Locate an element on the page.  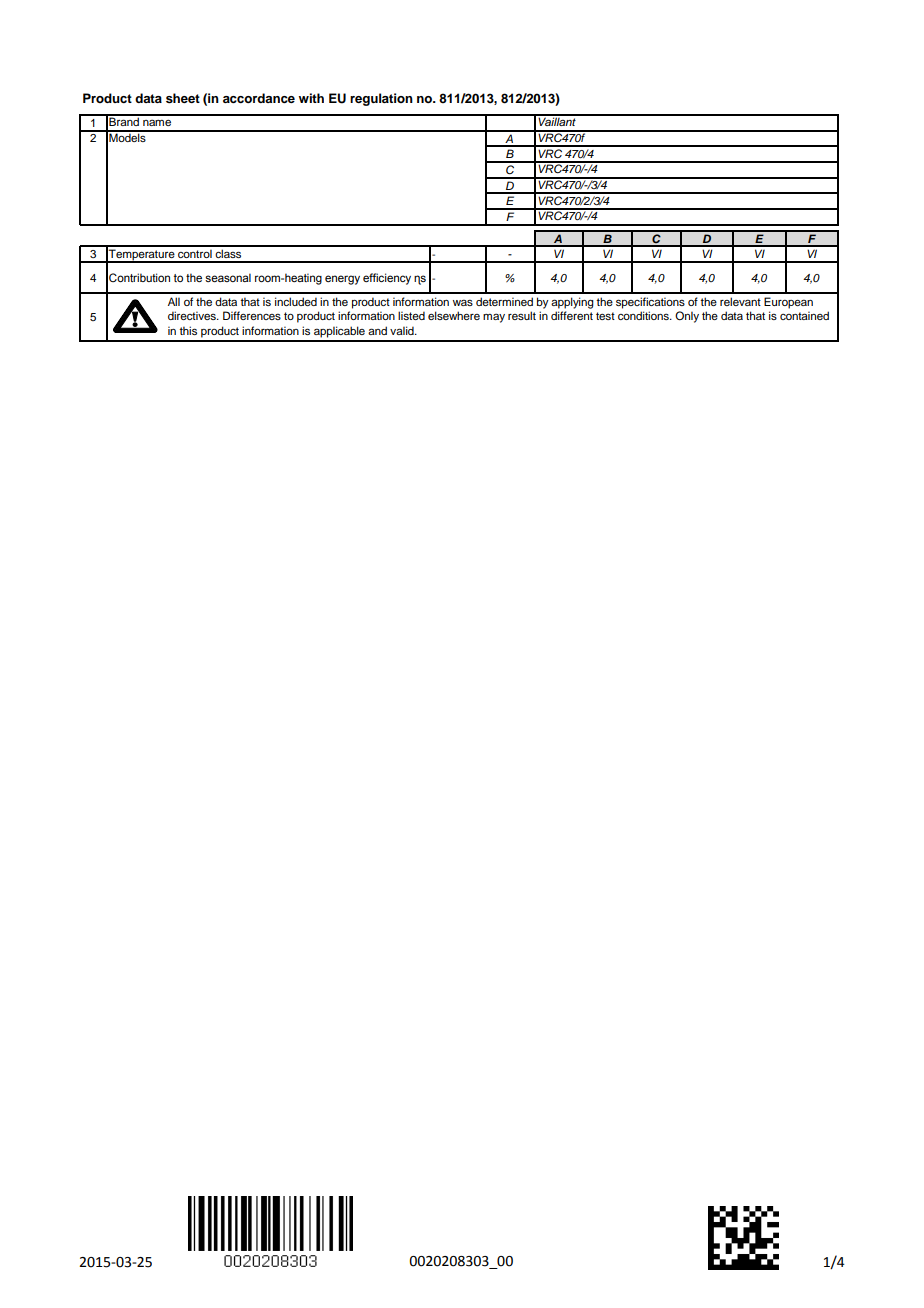
accordance is located at coordinates (259, 98).
